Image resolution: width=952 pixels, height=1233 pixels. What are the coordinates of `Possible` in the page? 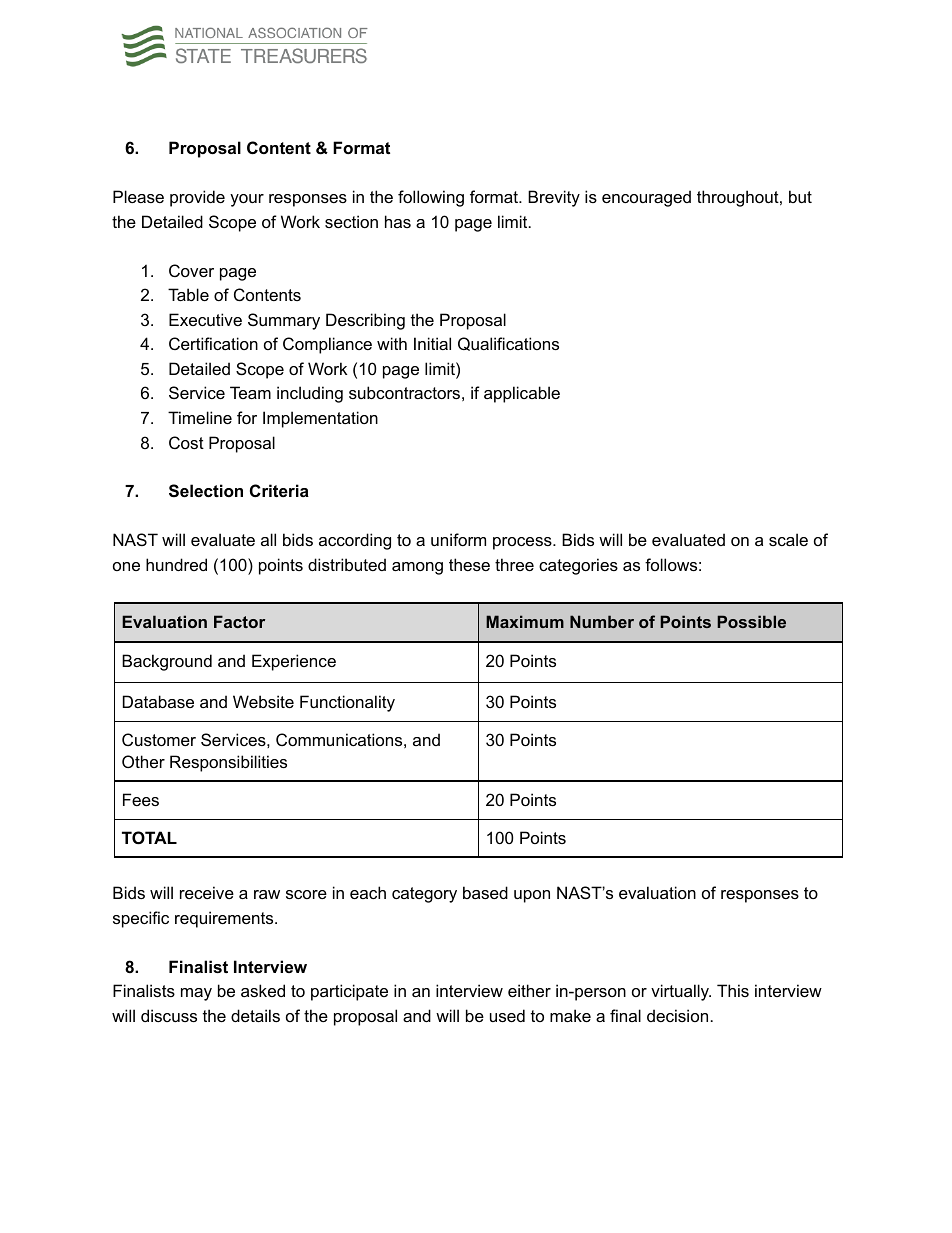 It's located at (751, 621).
